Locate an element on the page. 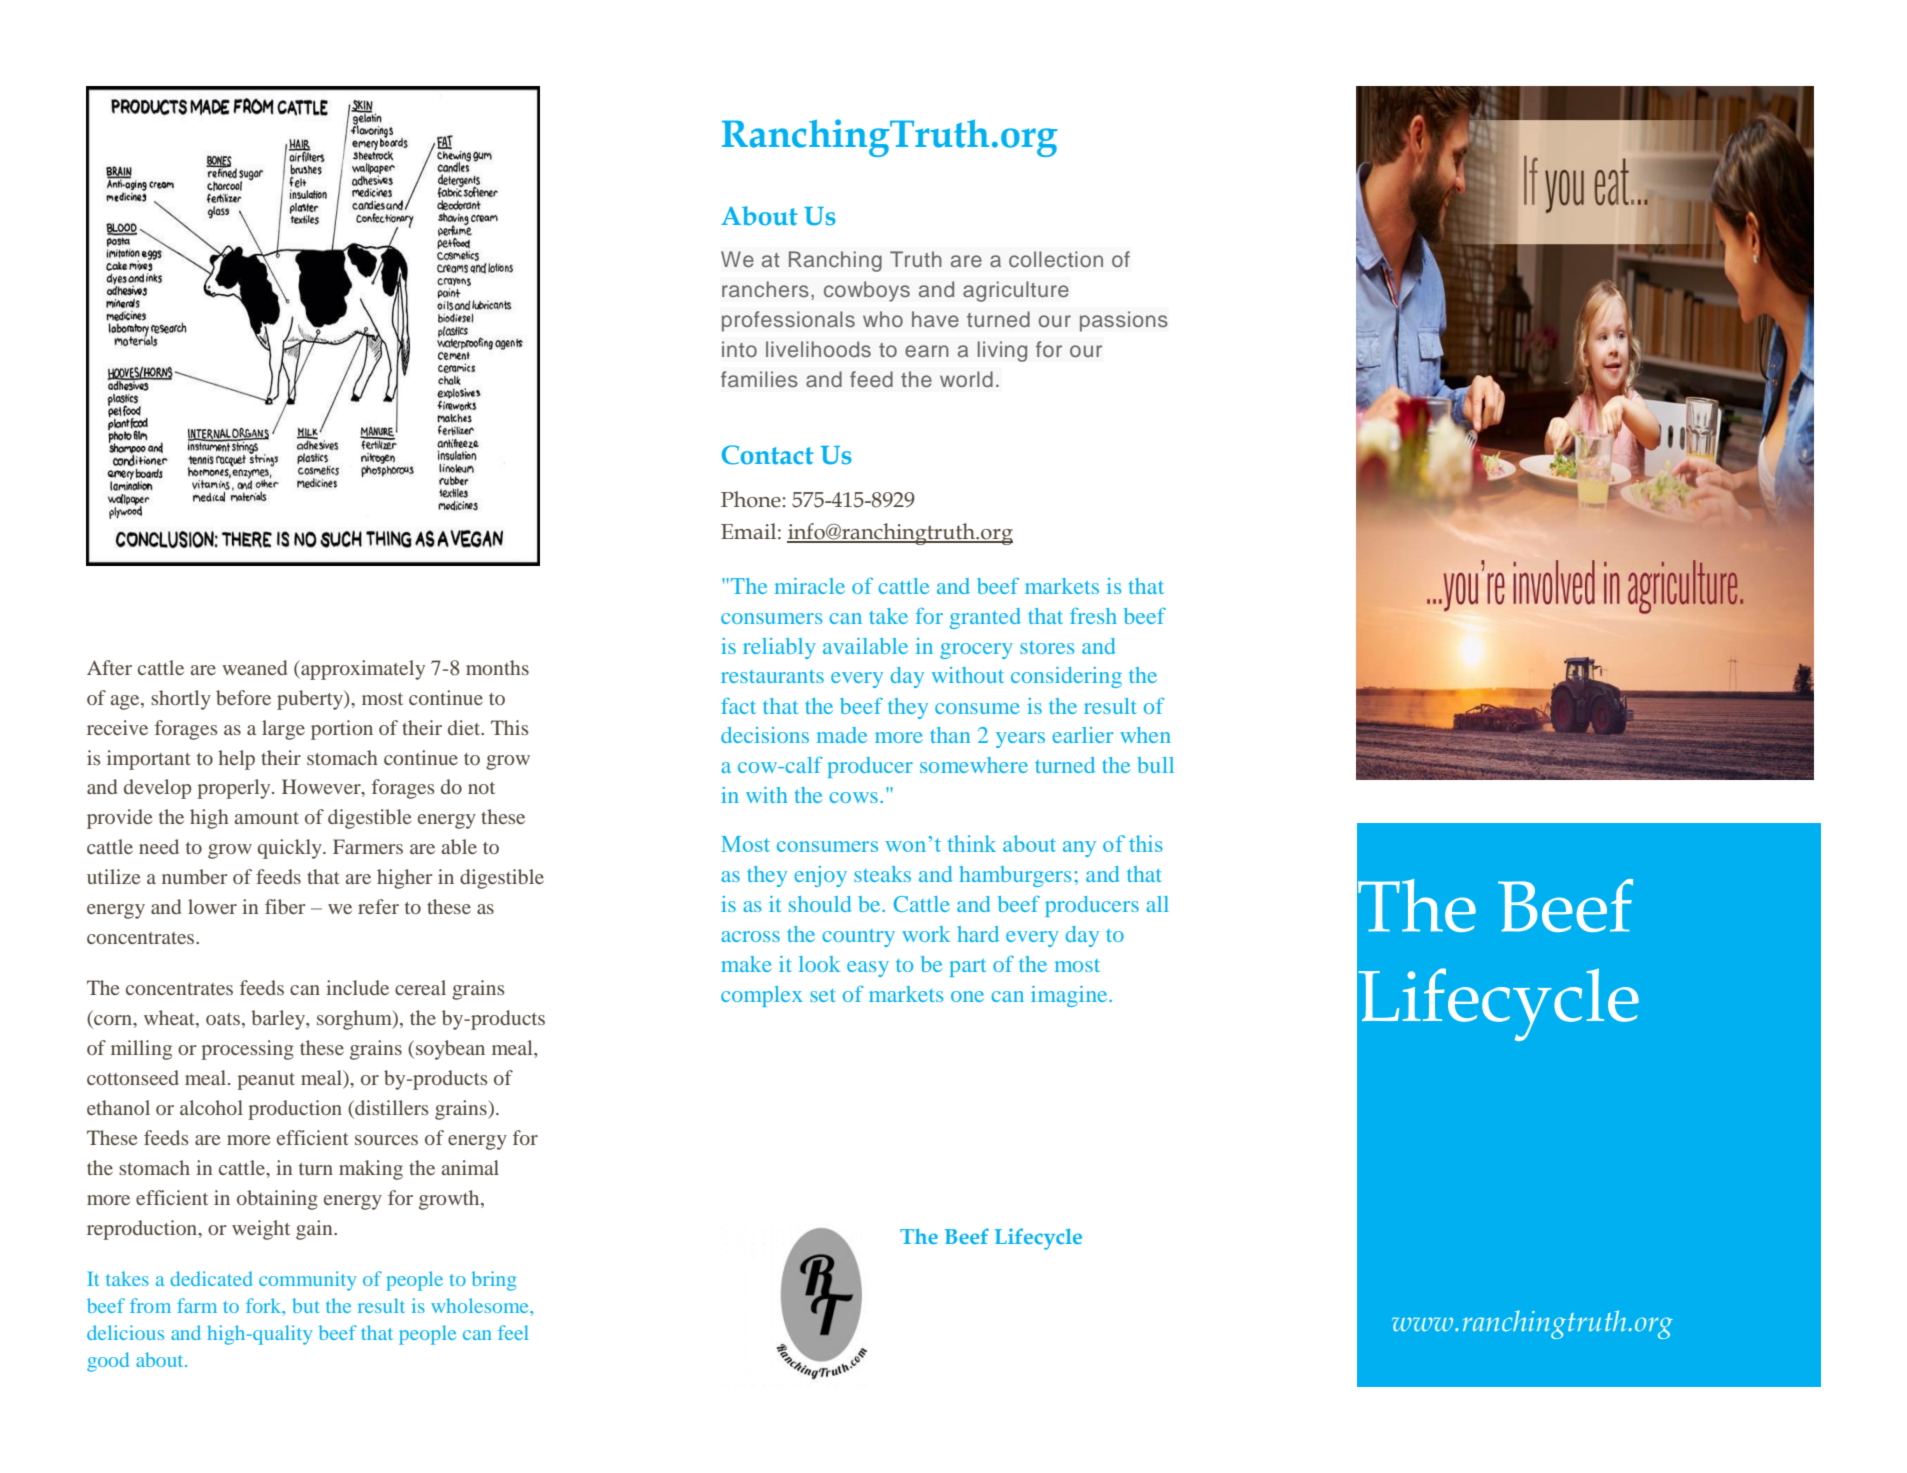  agriculture is located at coordinates (1016, 291).
